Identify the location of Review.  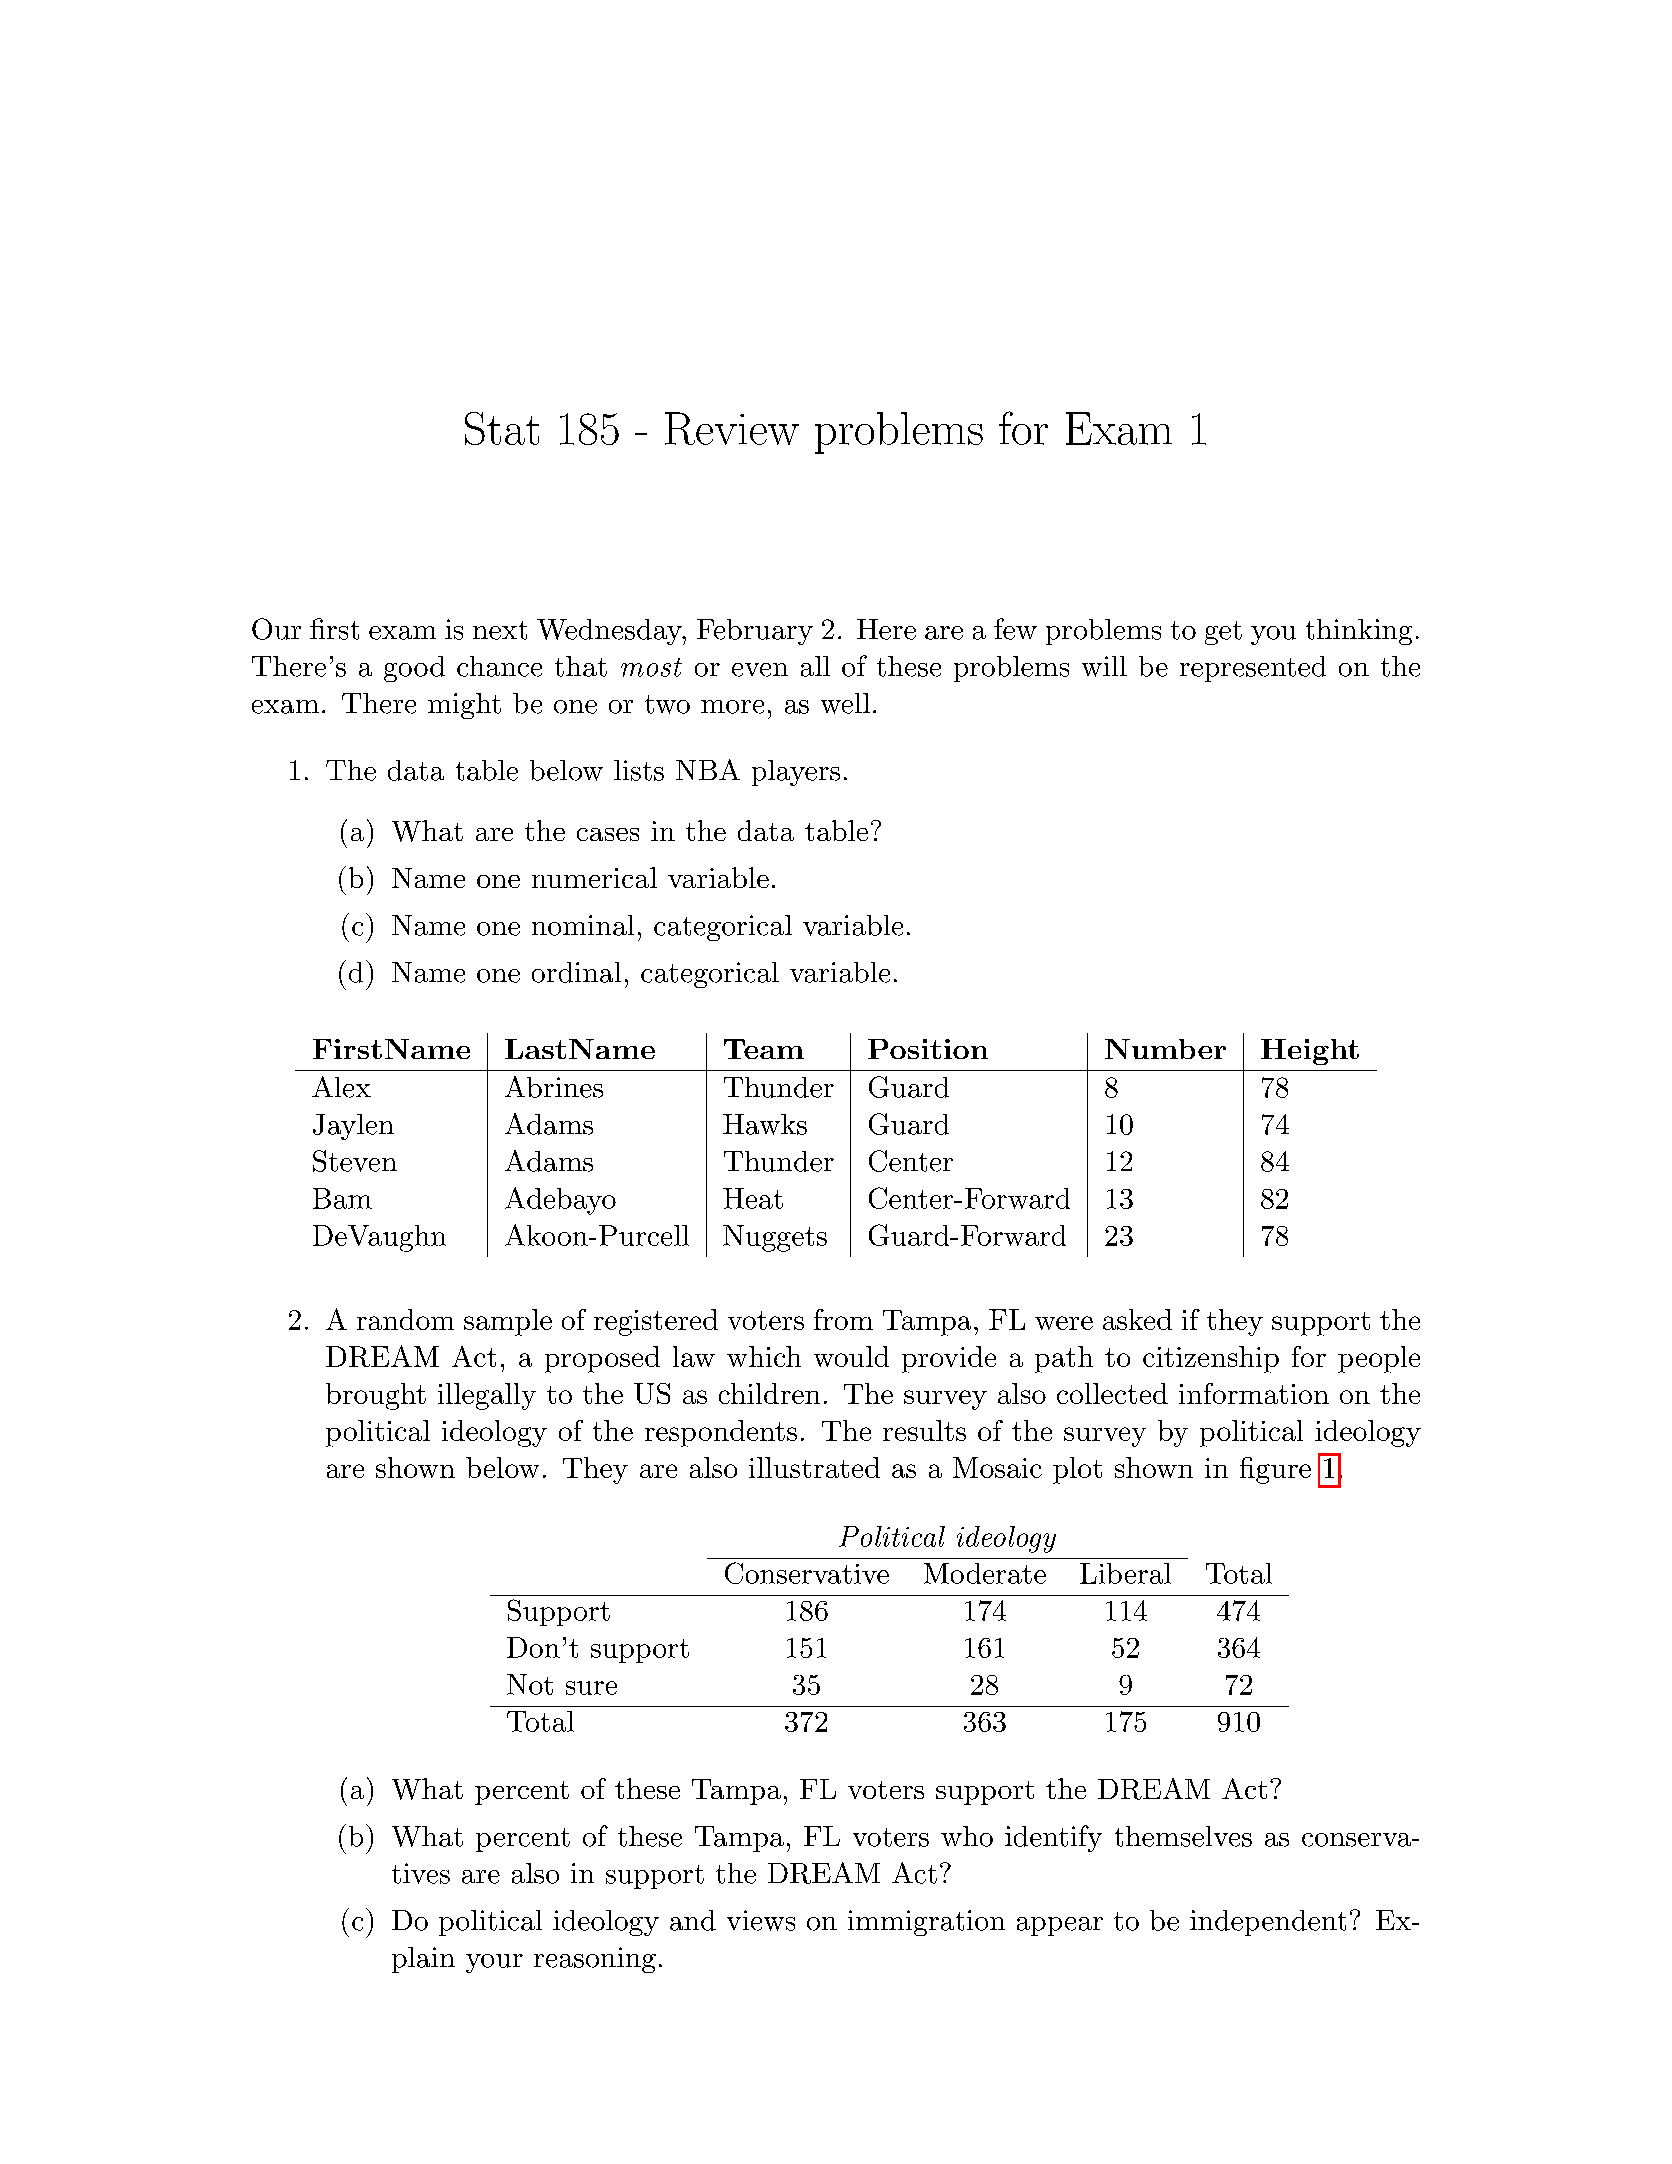
(732, 428).
